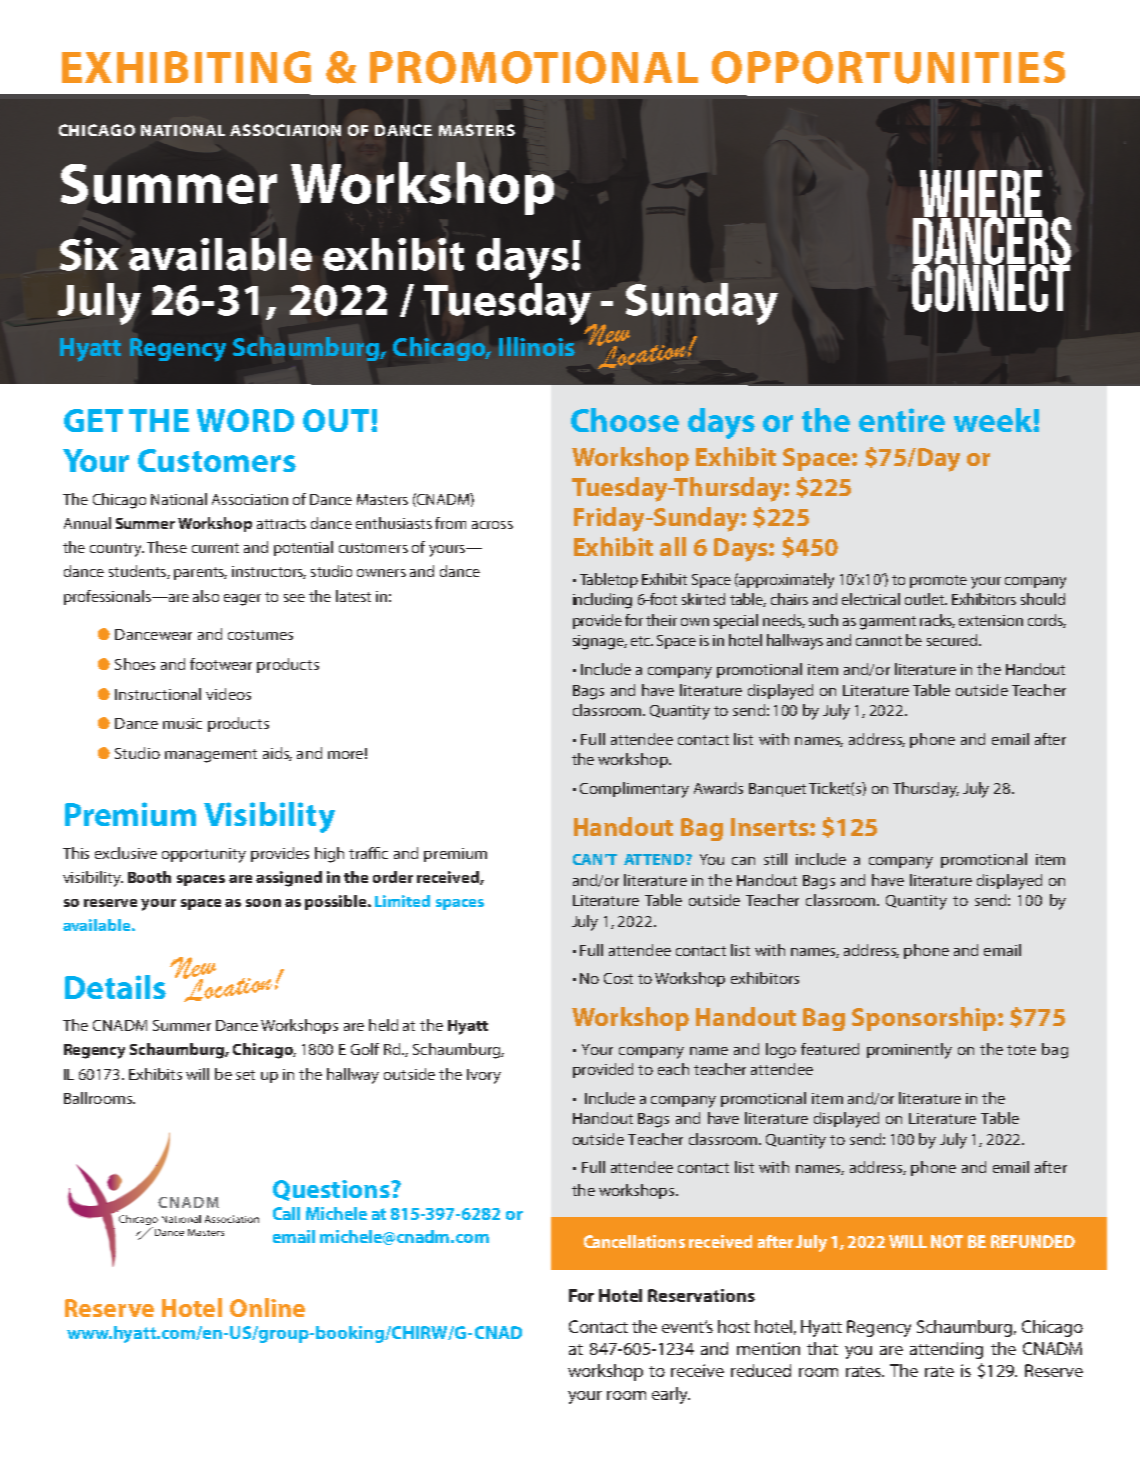 This image has height=1476, width=1140. I want to click on entire, so click(902, 420).
